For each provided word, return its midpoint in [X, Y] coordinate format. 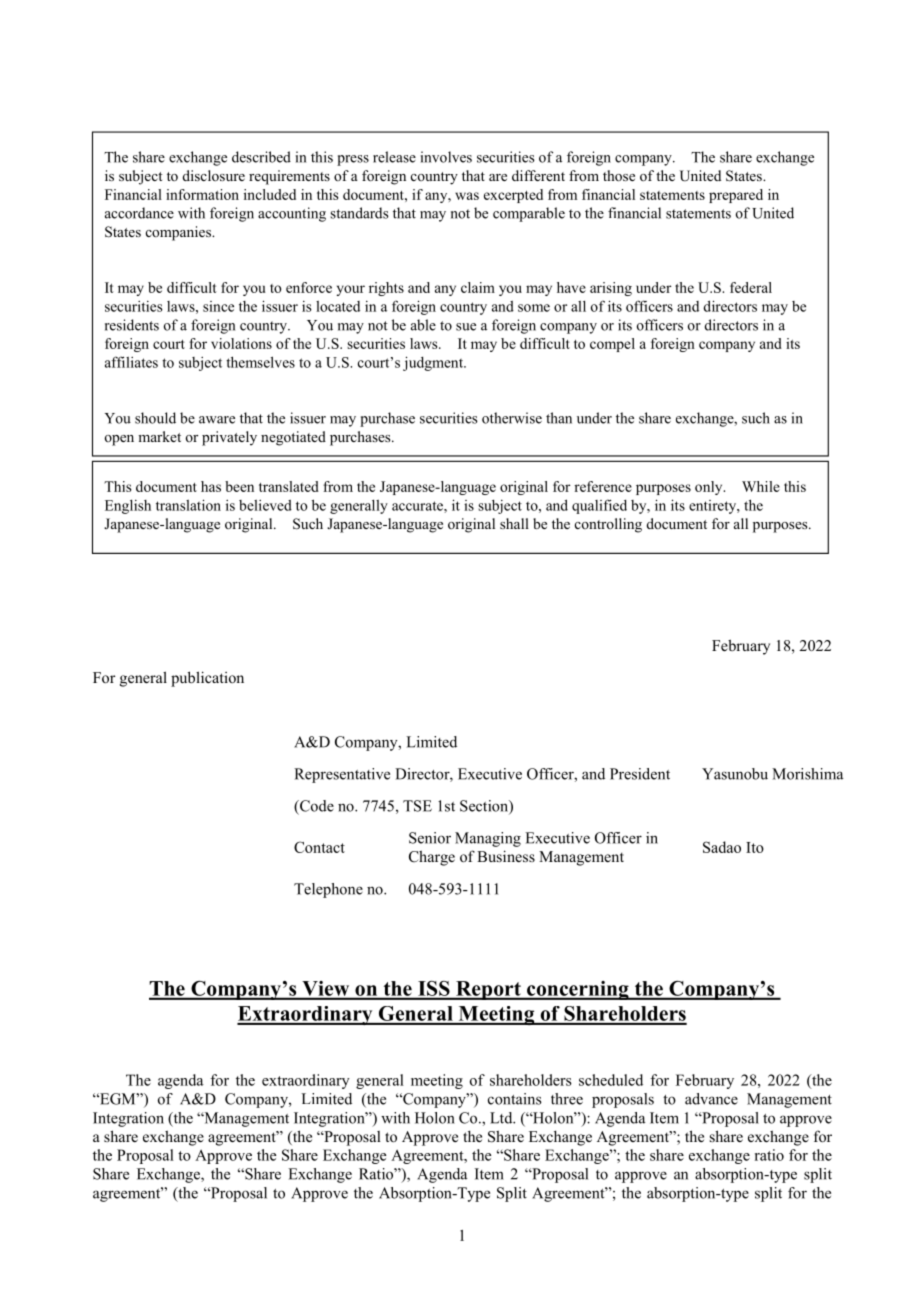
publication [207, 679]
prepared [736, 196]
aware [217, 420]
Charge [432, 858]
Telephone [328, 890]
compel [612, 345]
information [202, 194]
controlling [608, 525]
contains [515, 1099]
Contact [319, 847]
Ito [755, 847]
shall [514, 523]
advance [711, 1099]
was [467, 196]
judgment [434, 363]
